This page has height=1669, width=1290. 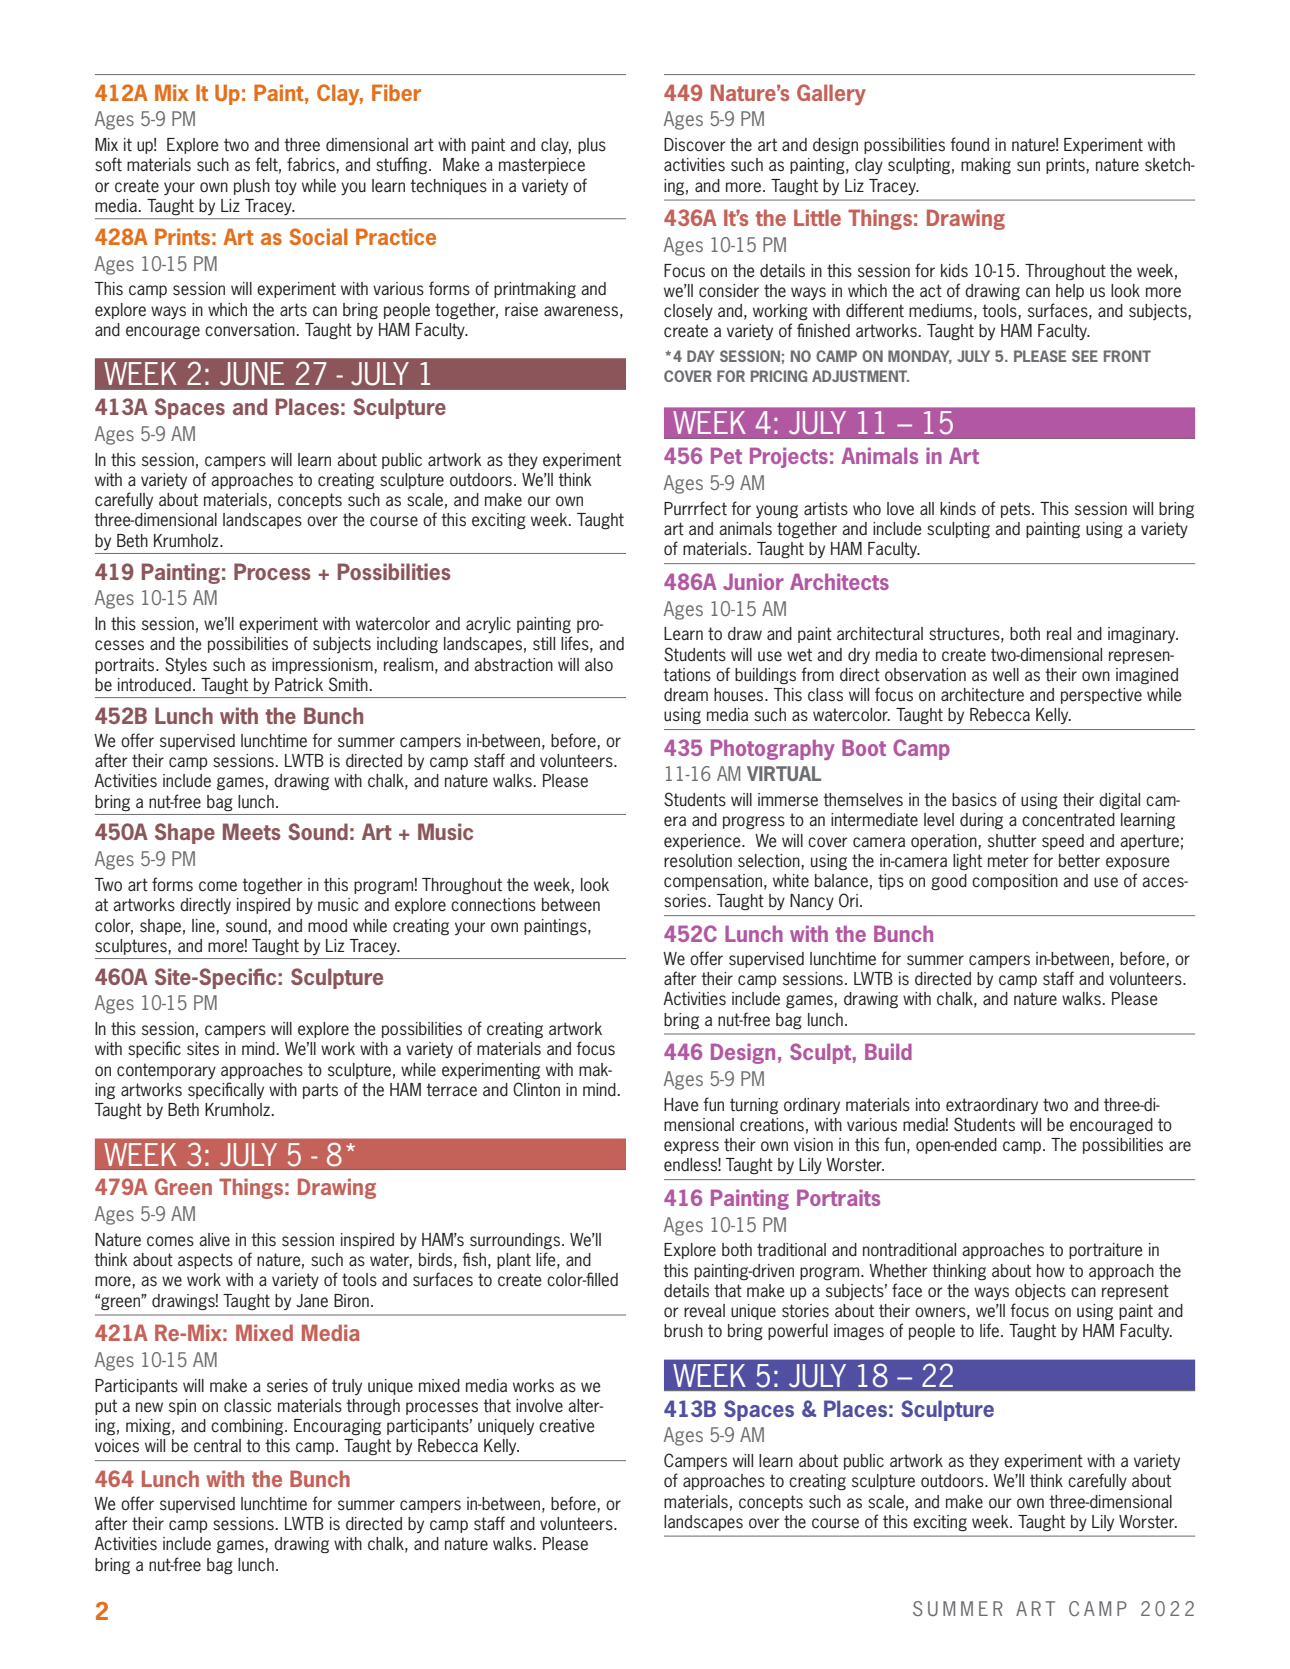 What do you see at coordinates (974, 800) in the page?
I see `basics` at bounding box center [974, 800].
